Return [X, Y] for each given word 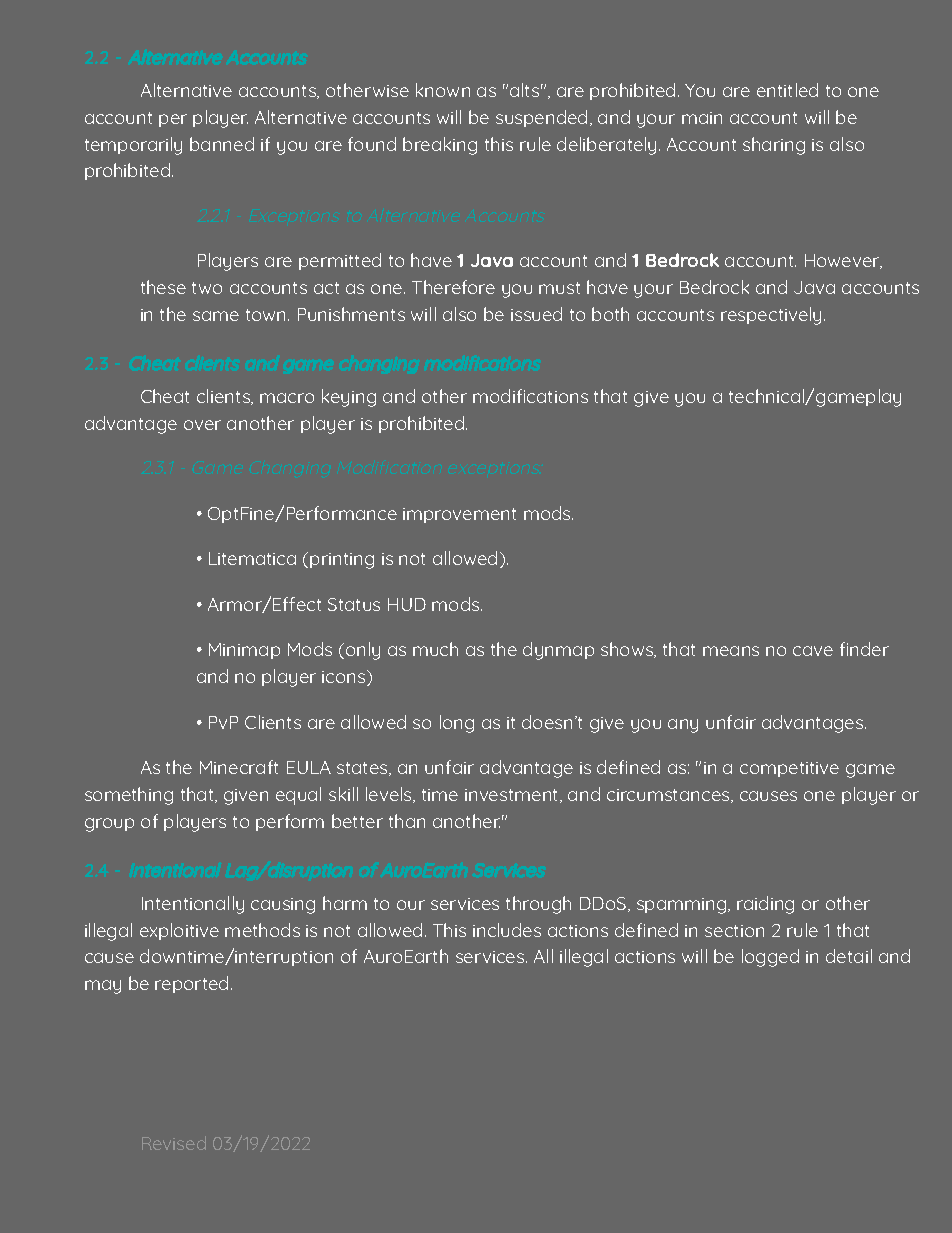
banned [222, 144]
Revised [174, 1143]
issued [536, 314]
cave [813, 651]
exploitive [179, 931]
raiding [765, 905]
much [435, 649]
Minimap [244, 651]
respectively [771, 316]
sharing [774, 146]
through [538, 905]
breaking [440, 146]
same [216, 316]
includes [507, 930]
